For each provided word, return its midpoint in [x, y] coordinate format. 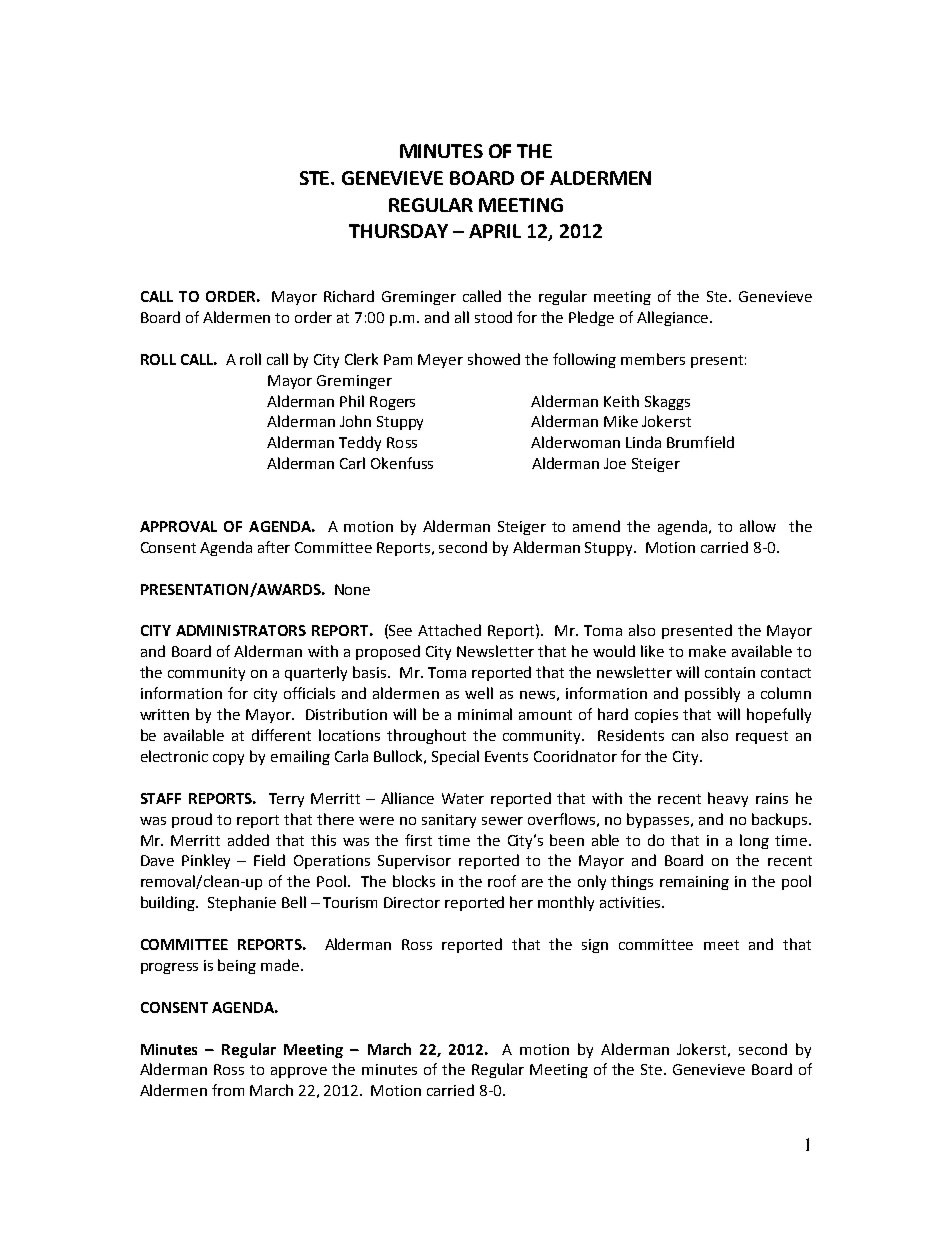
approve [299, 1072]
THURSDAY [398, 231]
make [707, 651]
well [479, 693]
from [228, 1090]
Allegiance [672, 318]
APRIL [495, 231]
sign [595, 946]
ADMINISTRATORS [241, 630]
